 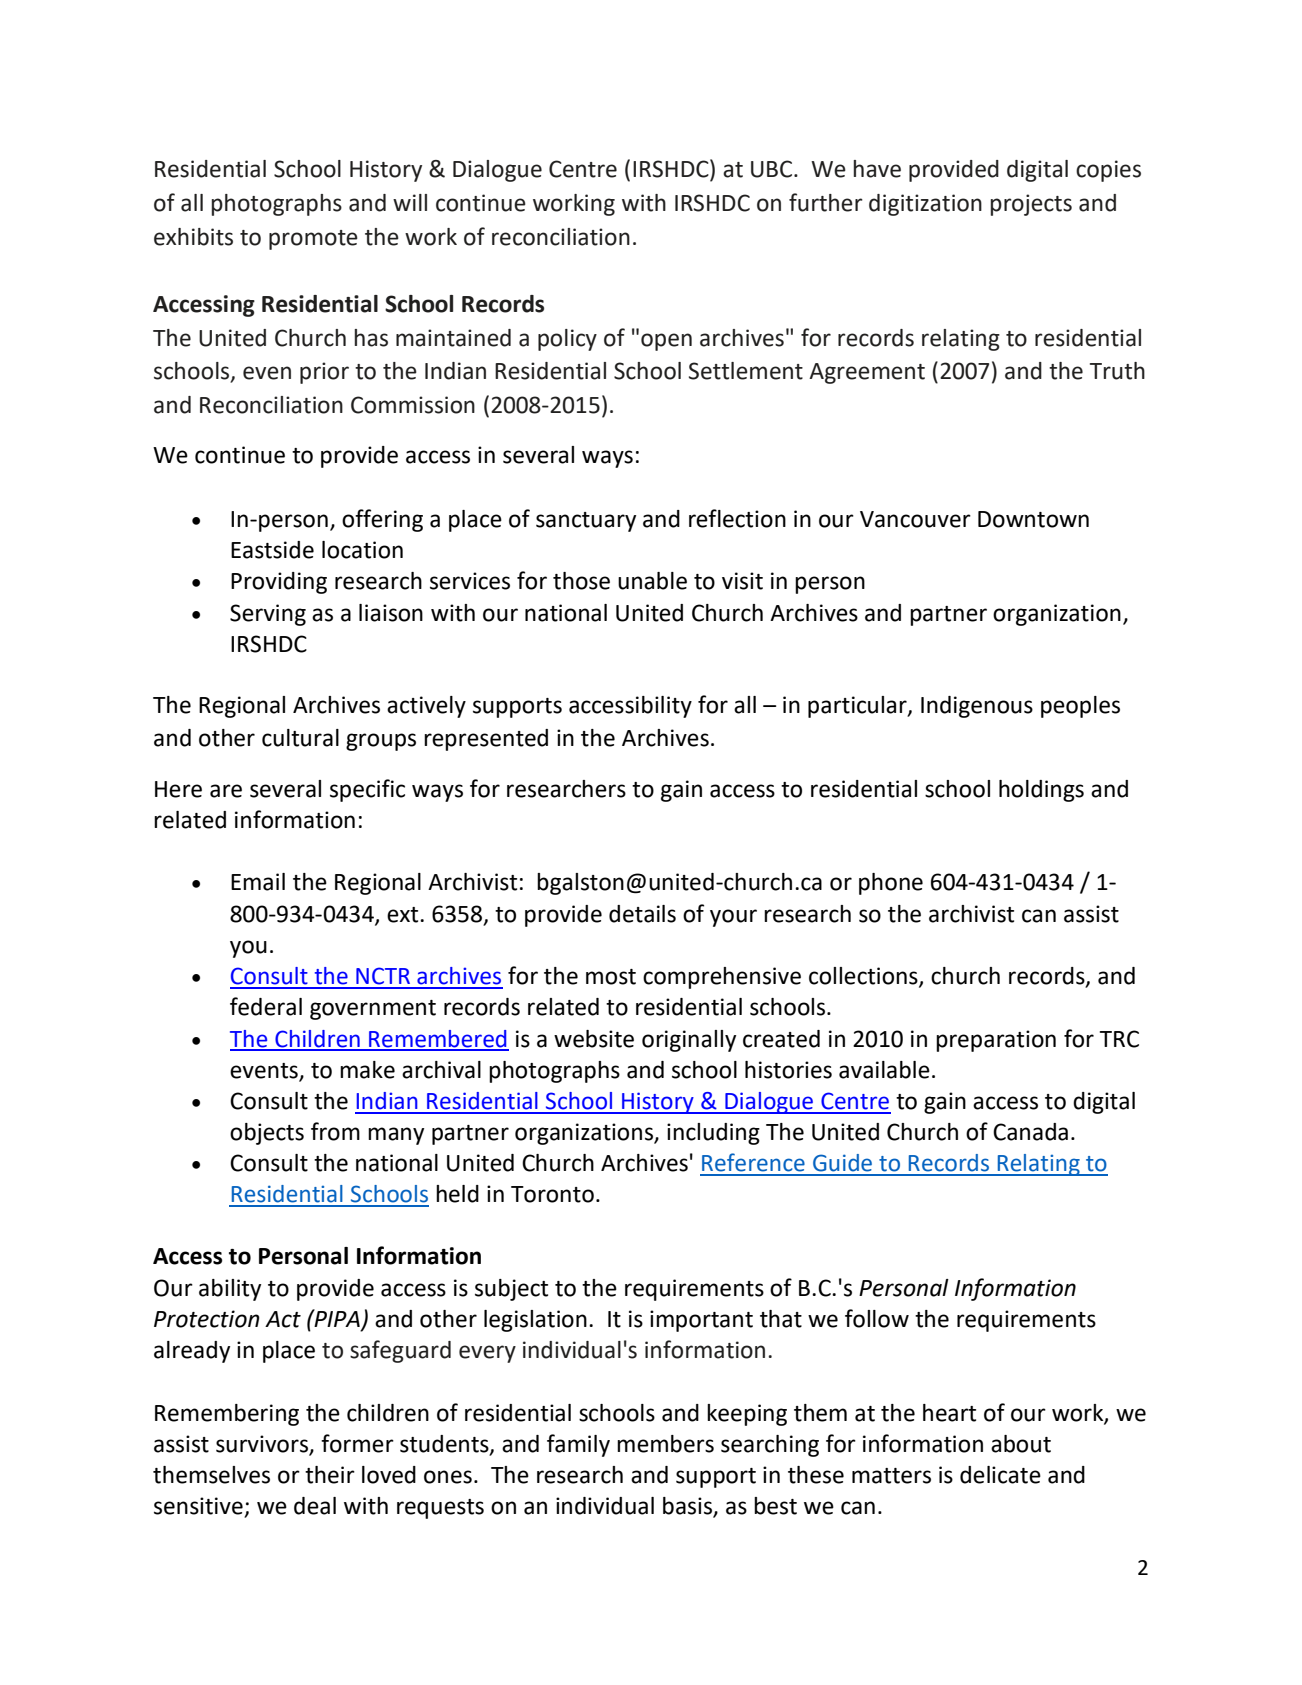 I want to click on location, so click(x=362, y=550).
